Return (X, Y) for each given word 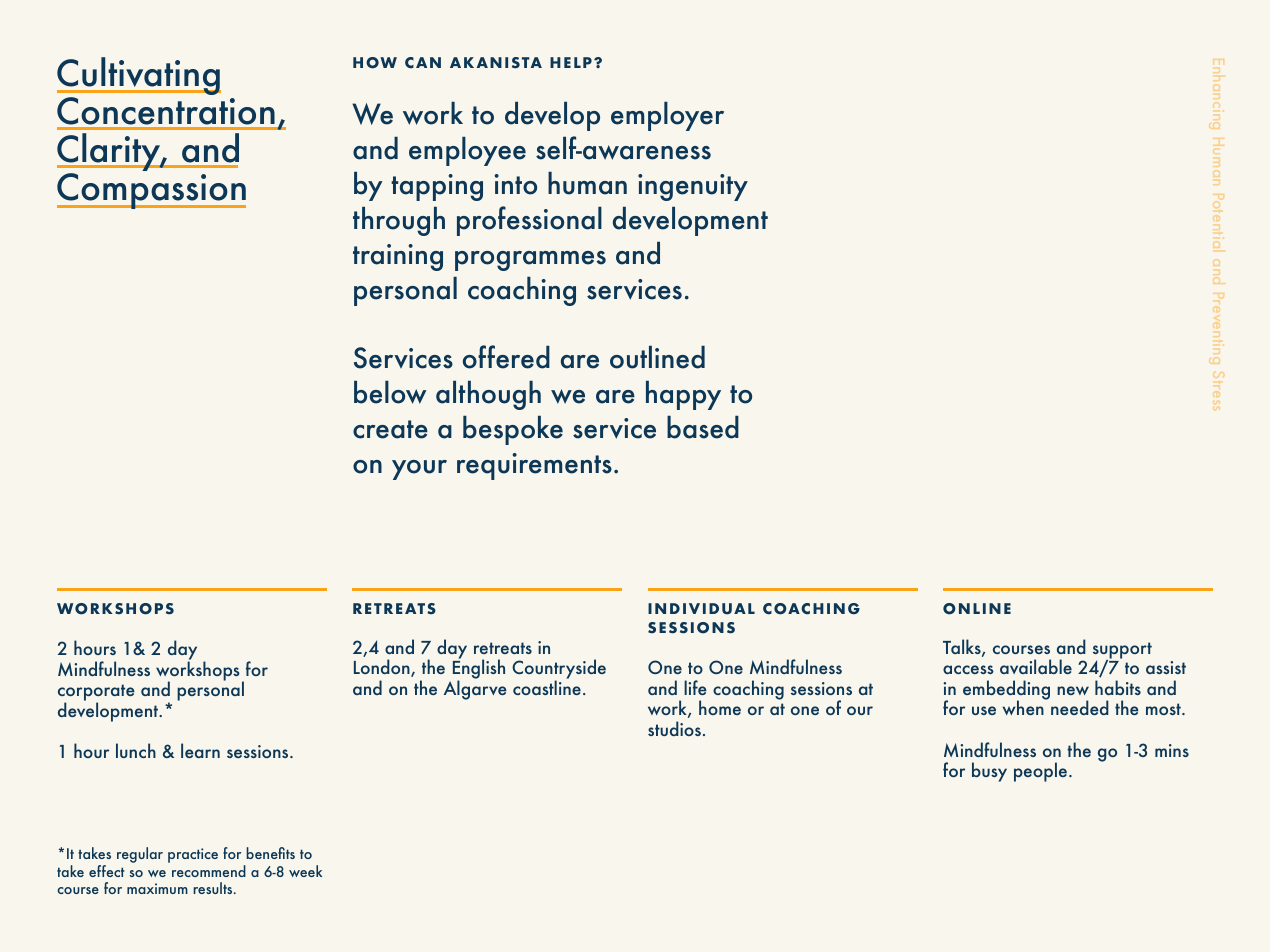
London (383, 668)
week (305, 871)
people (1042, 772)
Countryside (559, 670)
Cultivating (139, 77)
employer (667, 116)
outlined (657, 357)
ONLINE (977, 609)
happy (683, 395)
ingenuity (693, 187)
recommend (209, 871)
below (390, 392)
